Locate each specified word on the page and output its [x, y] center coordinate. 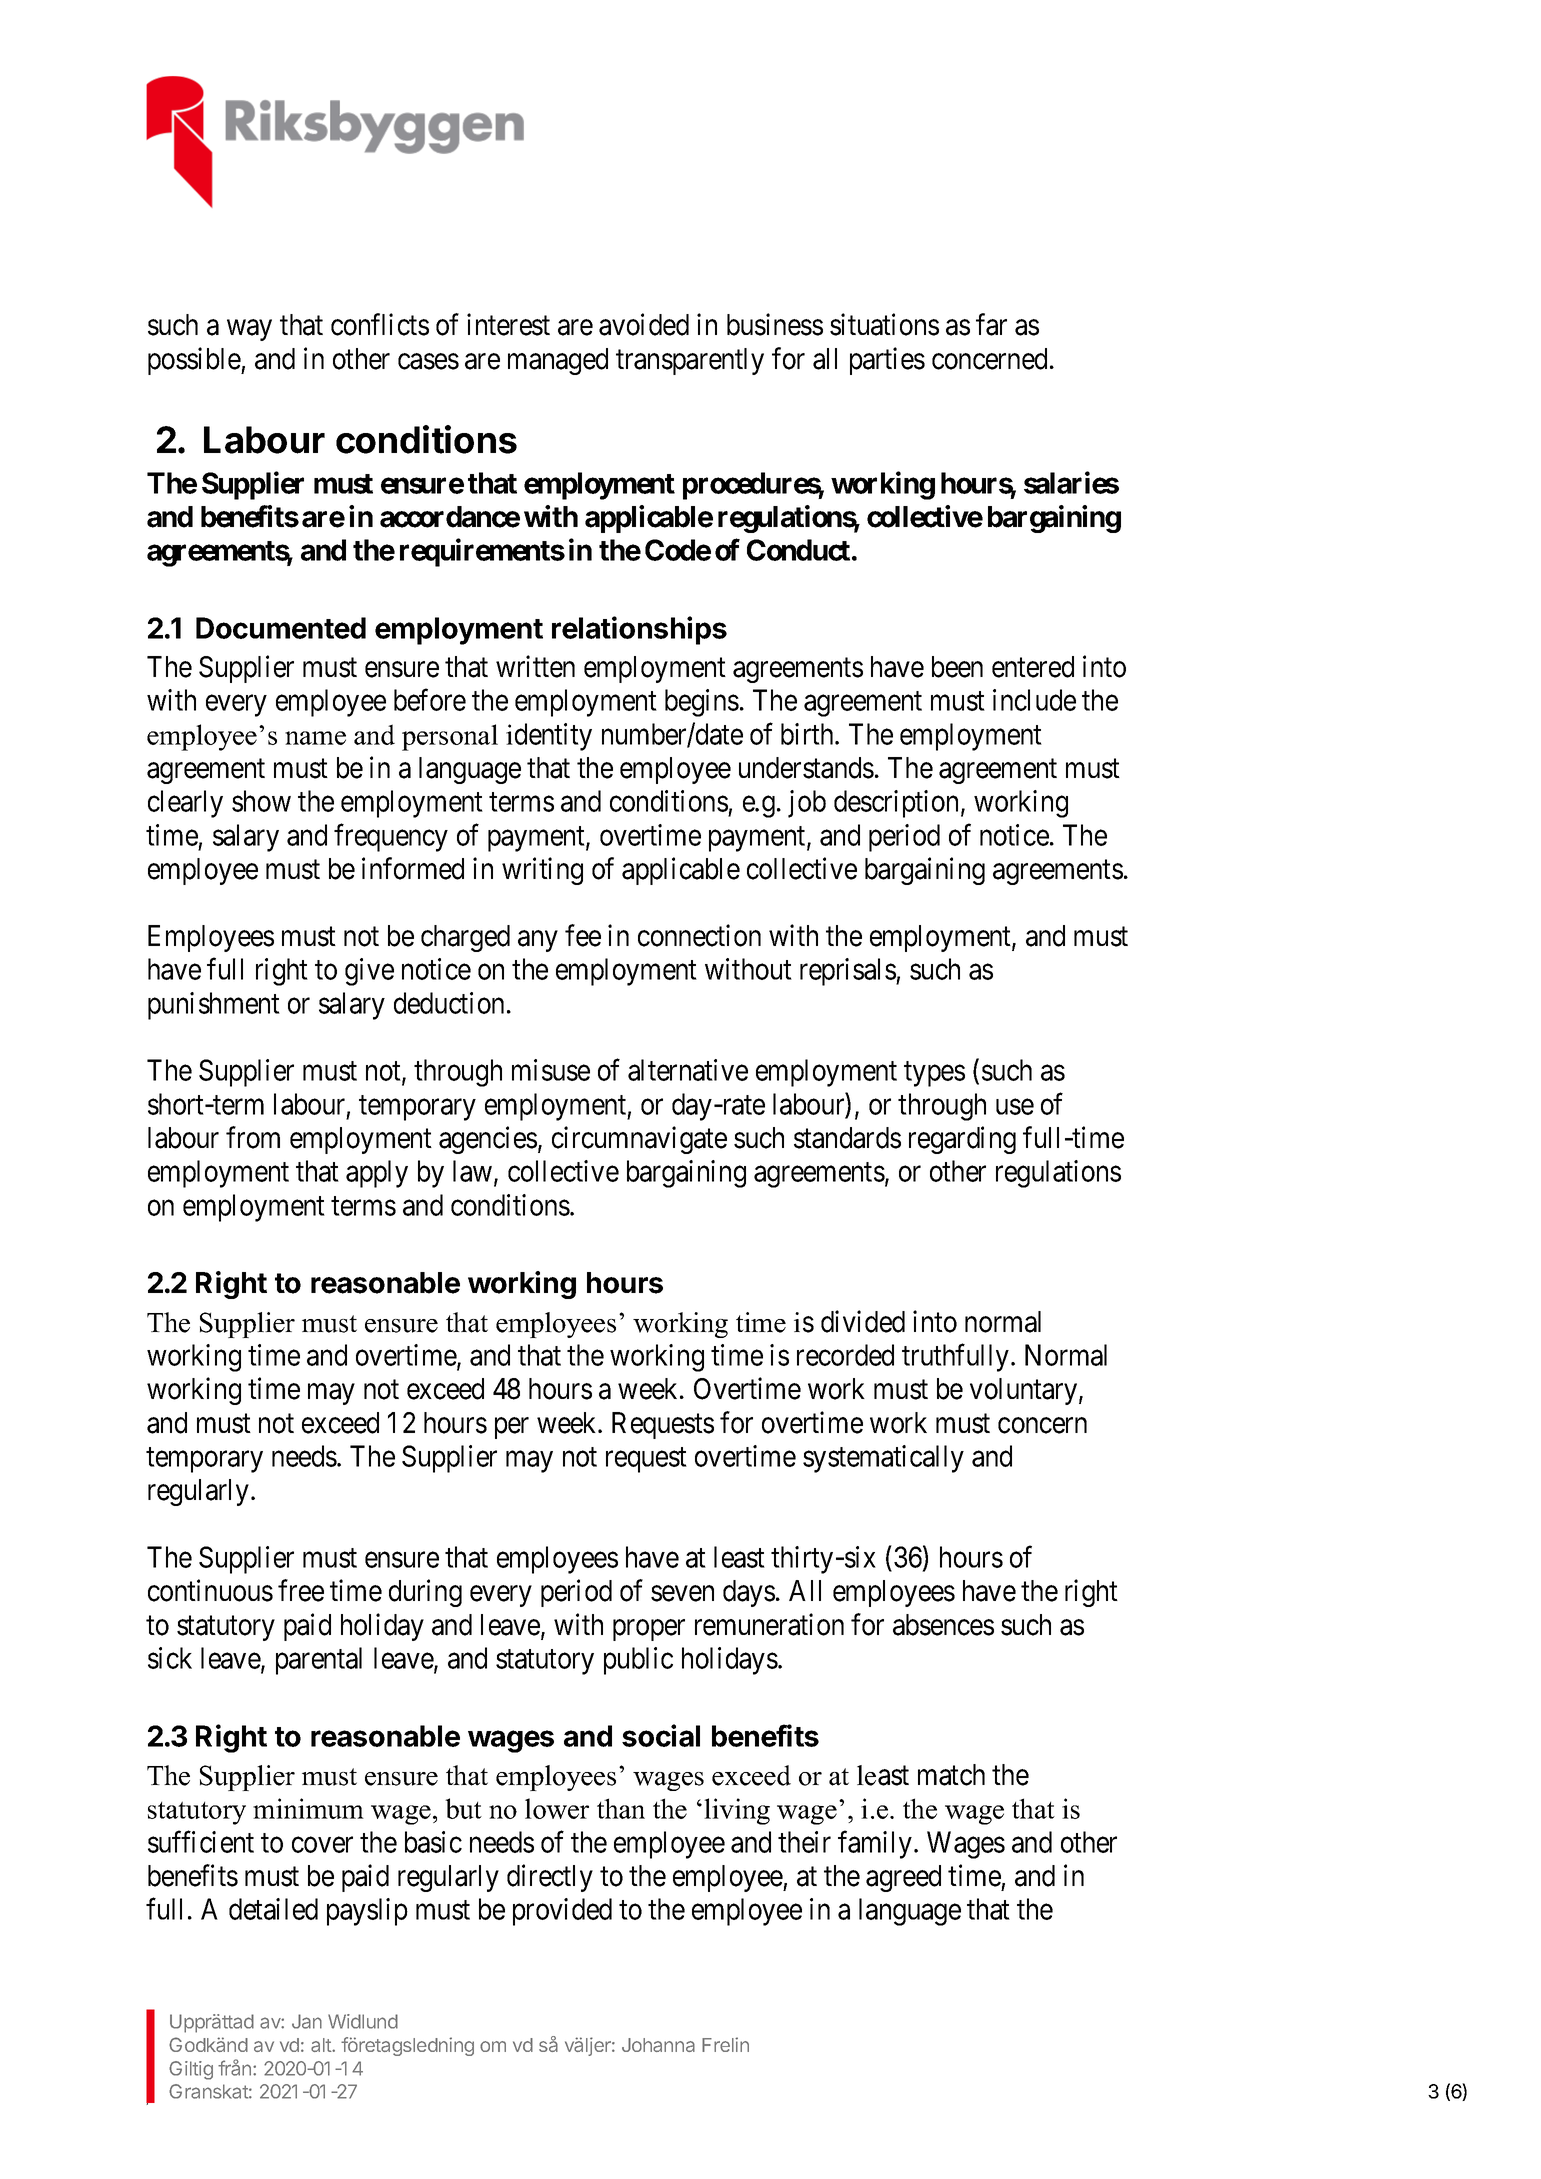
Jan [307, 2021]
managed [558, 361]
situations [884, 324]
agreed [903, 1878]
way [249, 330]
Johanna [658, 2045]
